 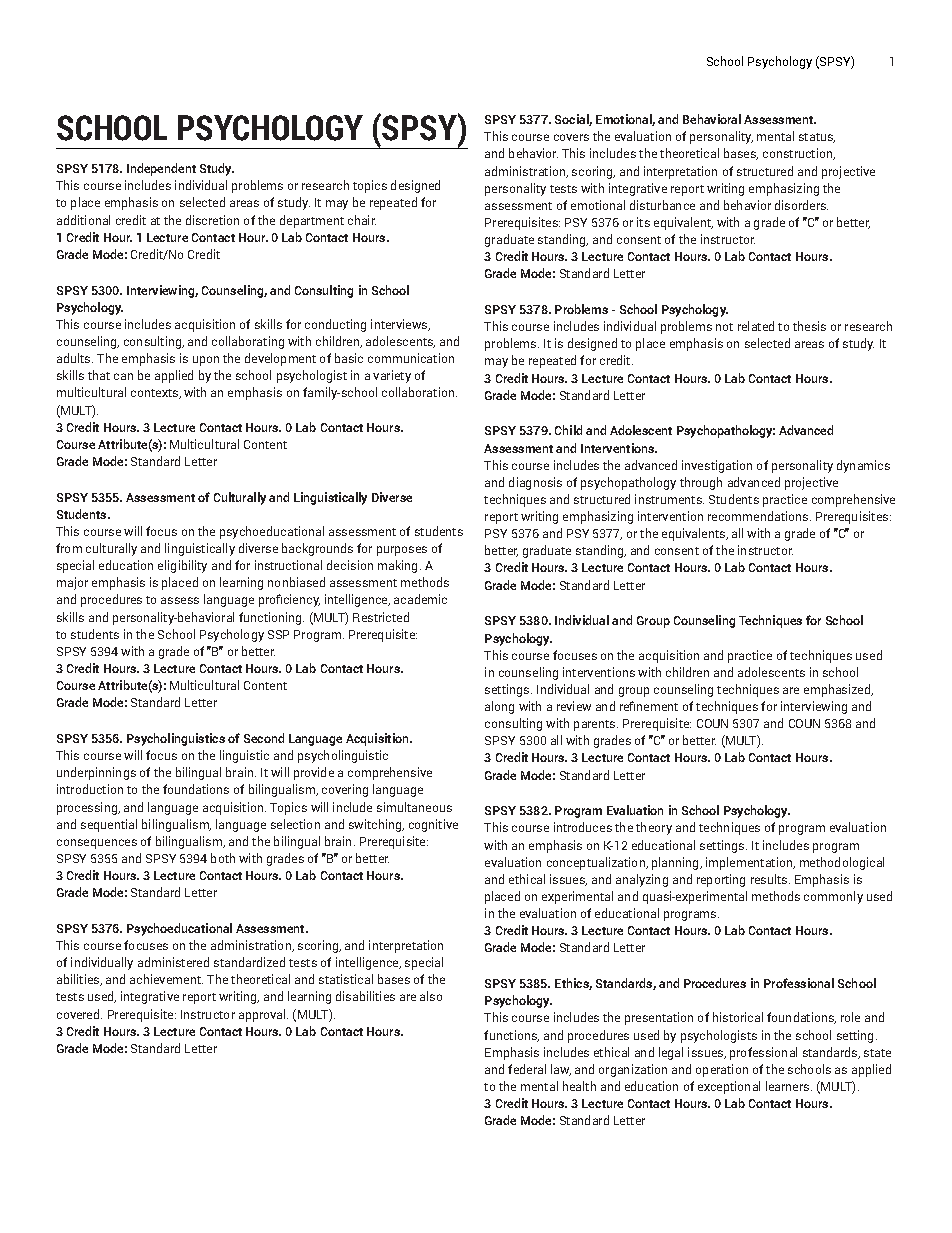 I want to click on Independent, so click(x=161, y=169).
